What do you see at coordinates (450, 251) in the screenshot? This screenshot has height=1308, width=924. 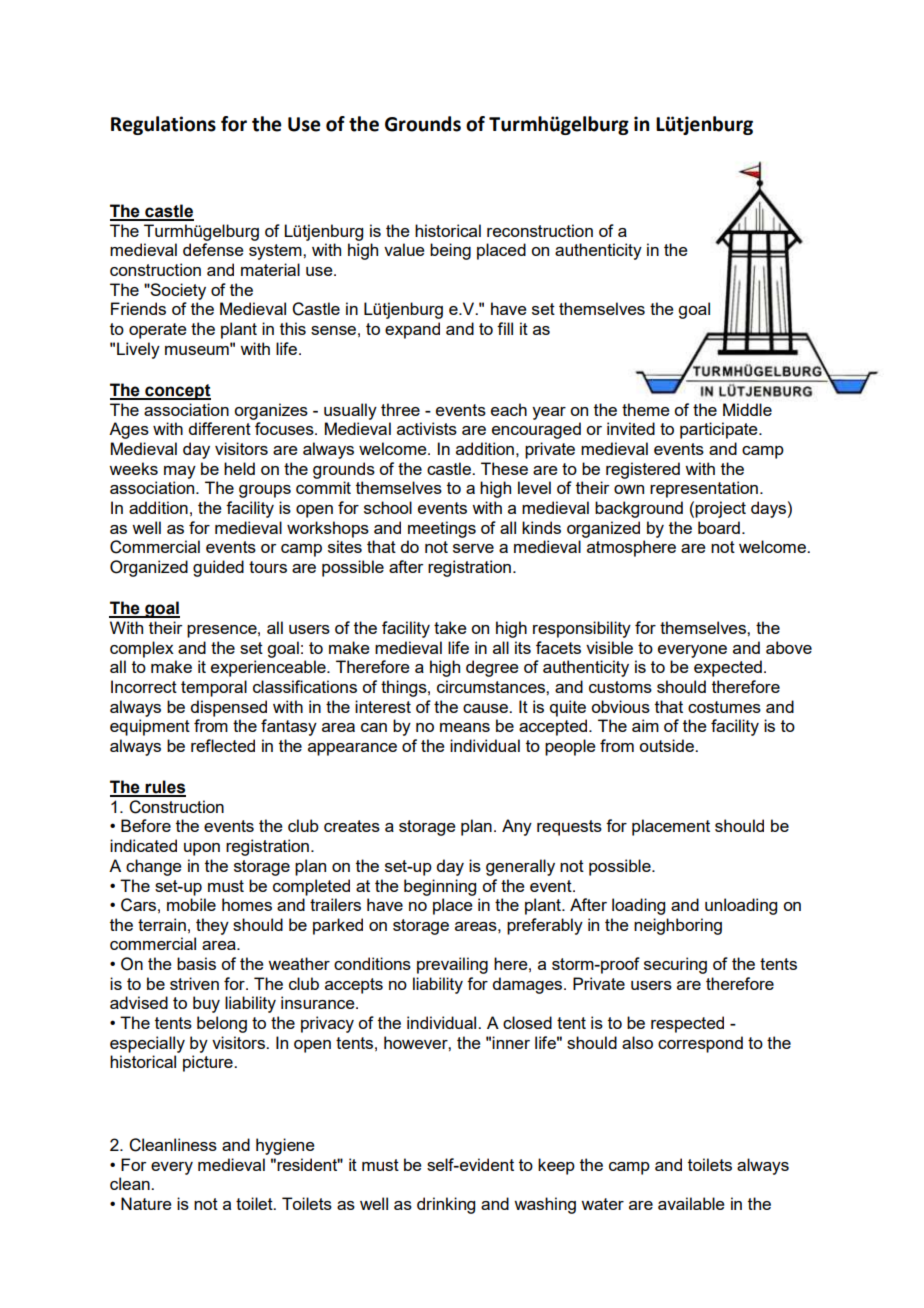 I see `being` at bounding box center [450, 251].
